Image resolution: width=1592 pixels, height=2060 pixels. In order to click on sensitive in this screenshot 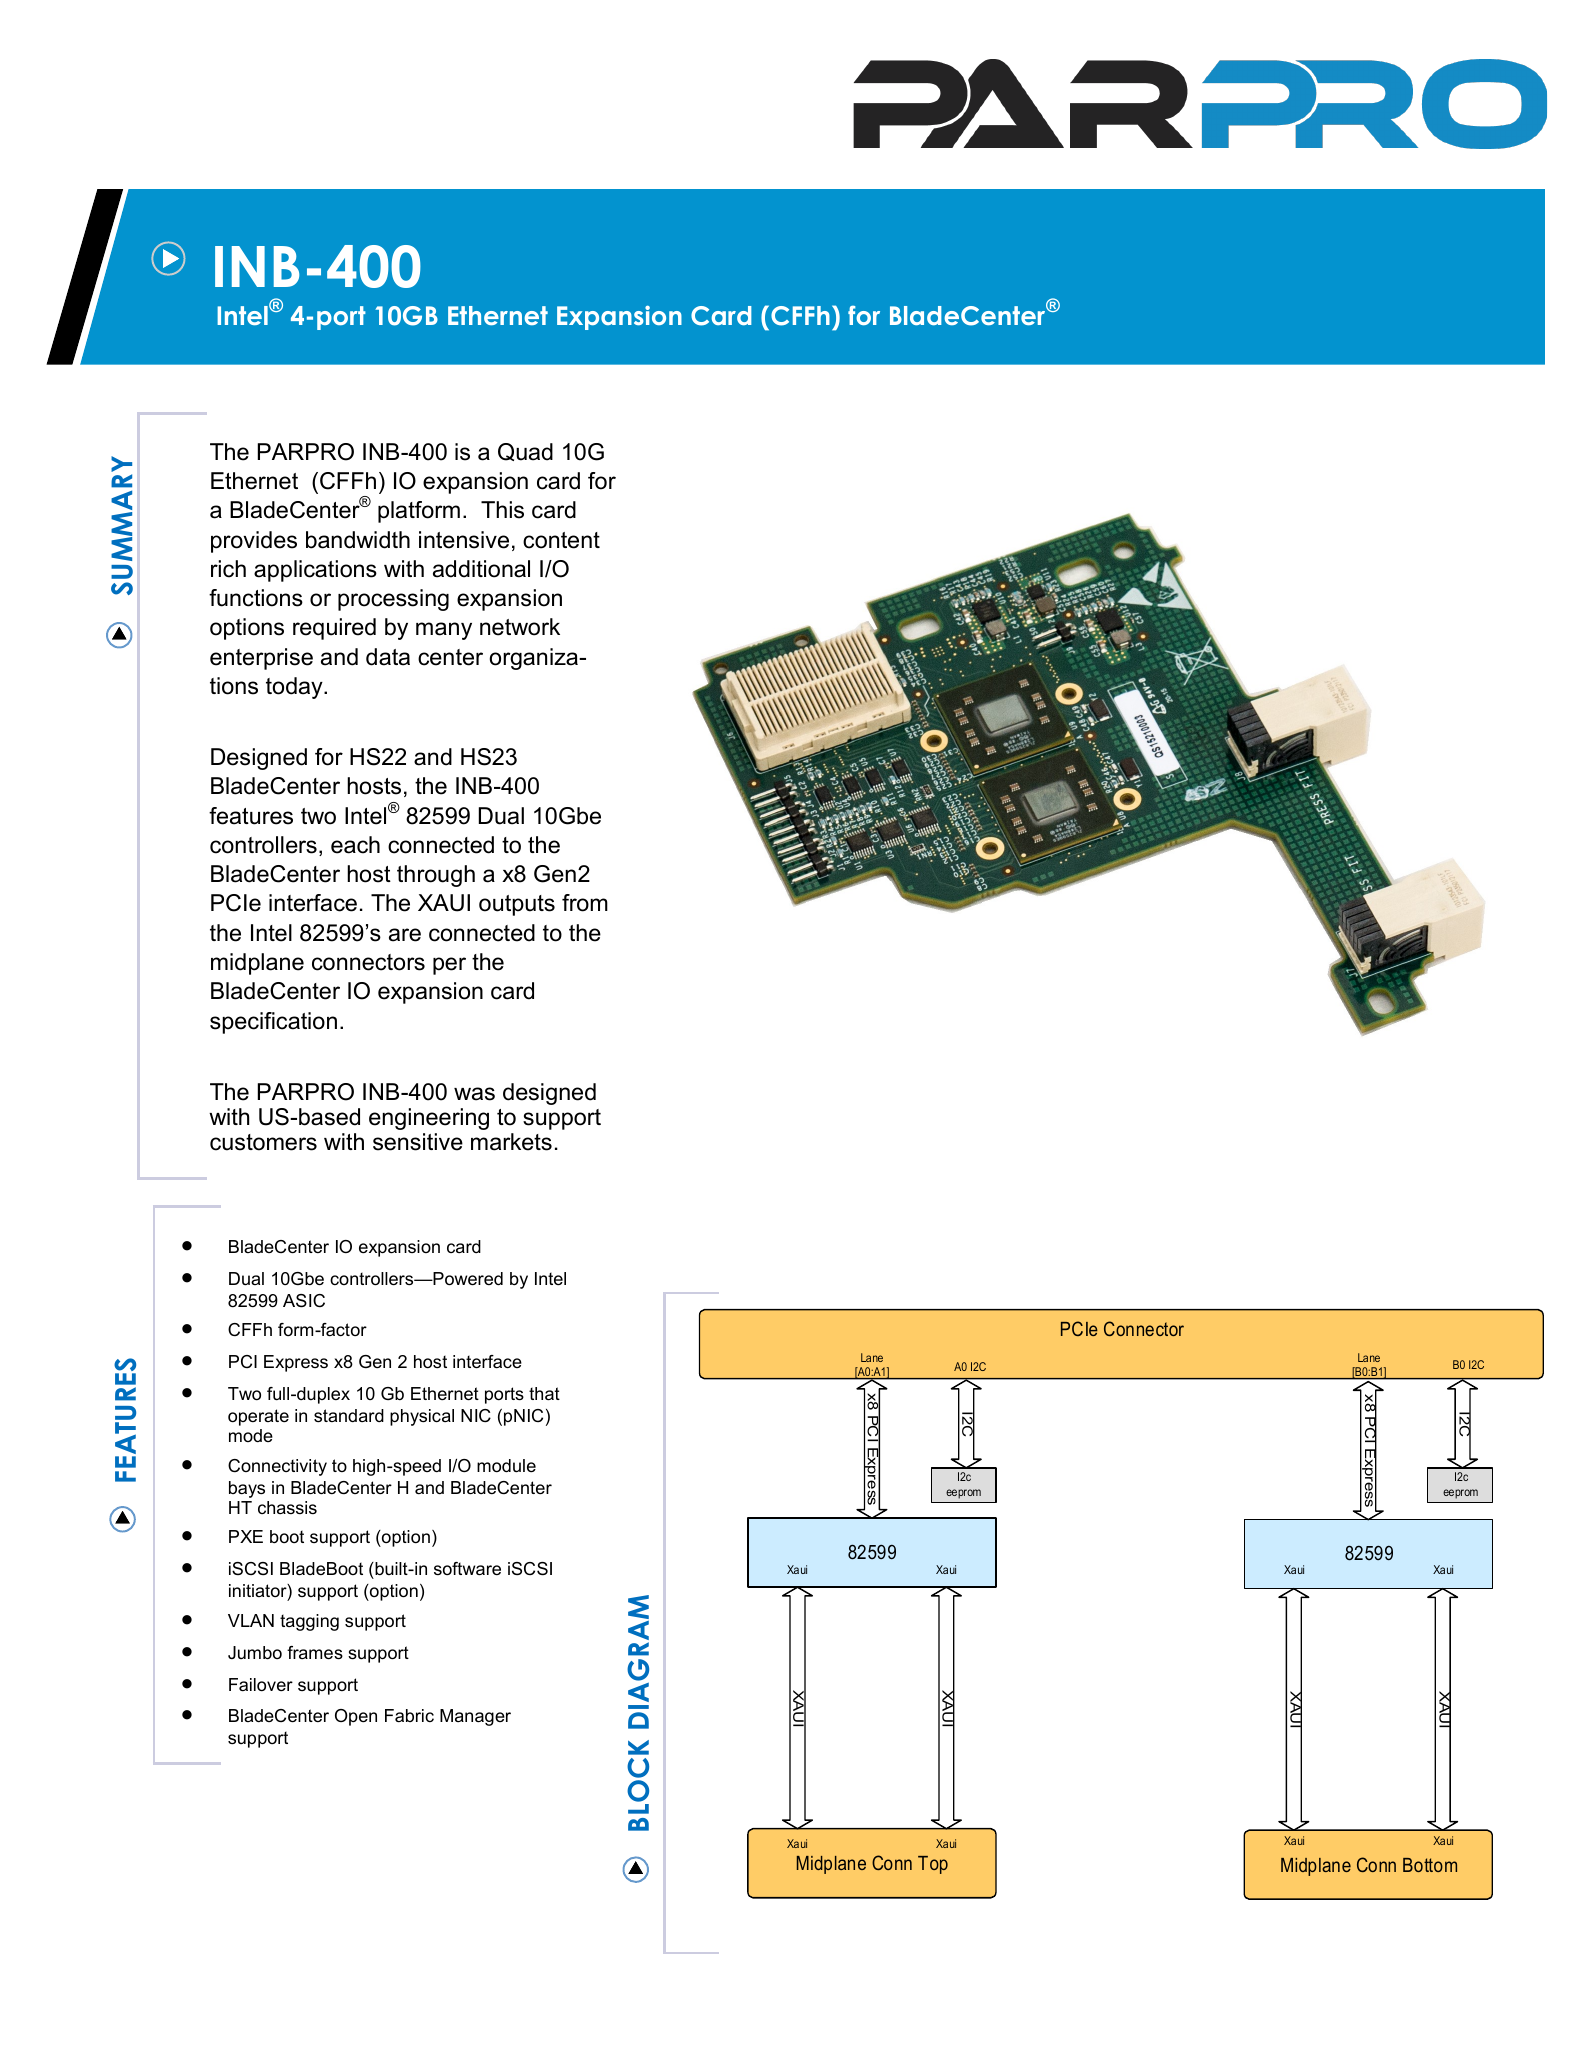, I will do `click(418, 1142)`.
